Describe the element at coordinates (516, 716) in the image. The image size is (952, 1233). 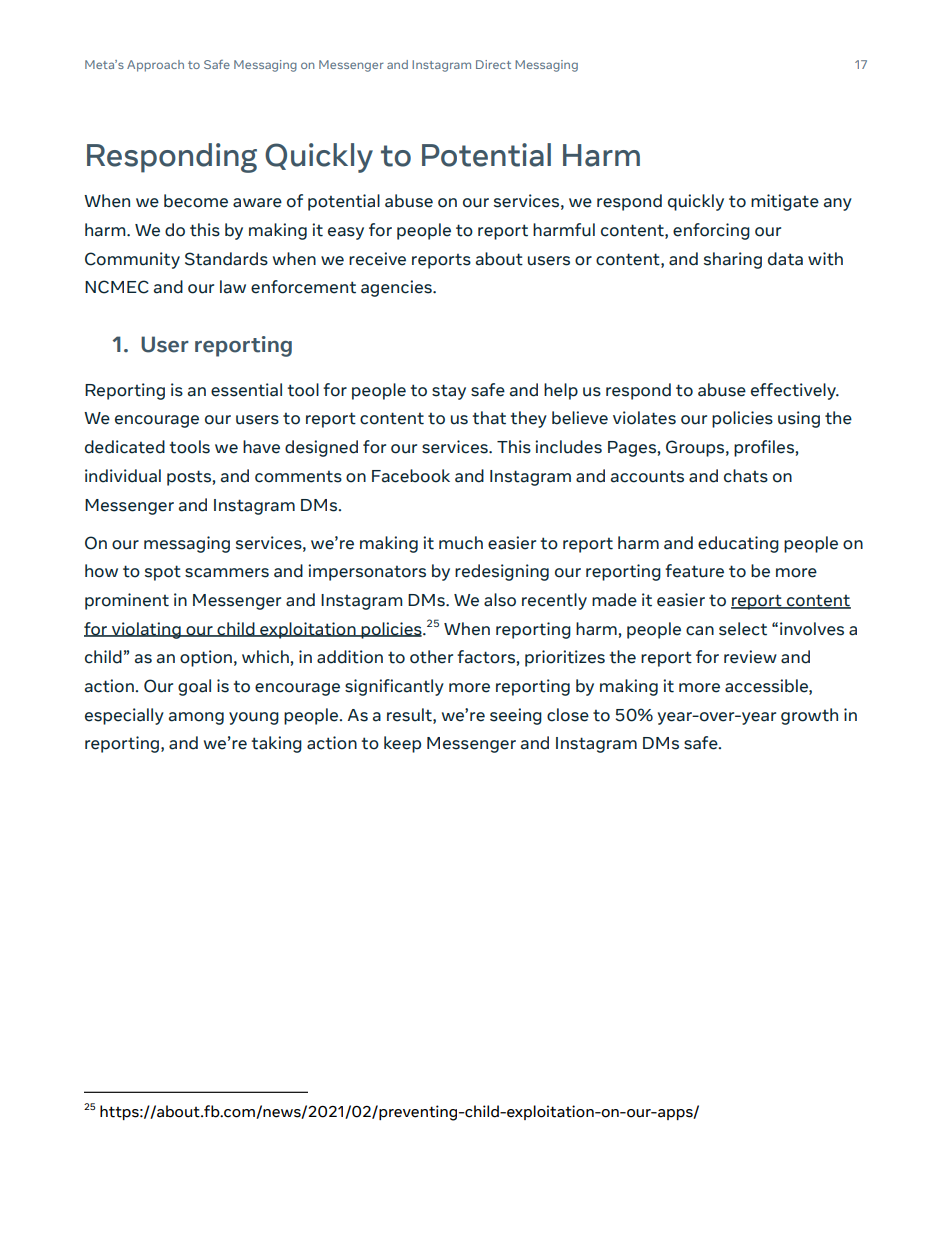
I see `seeing` at that location.
